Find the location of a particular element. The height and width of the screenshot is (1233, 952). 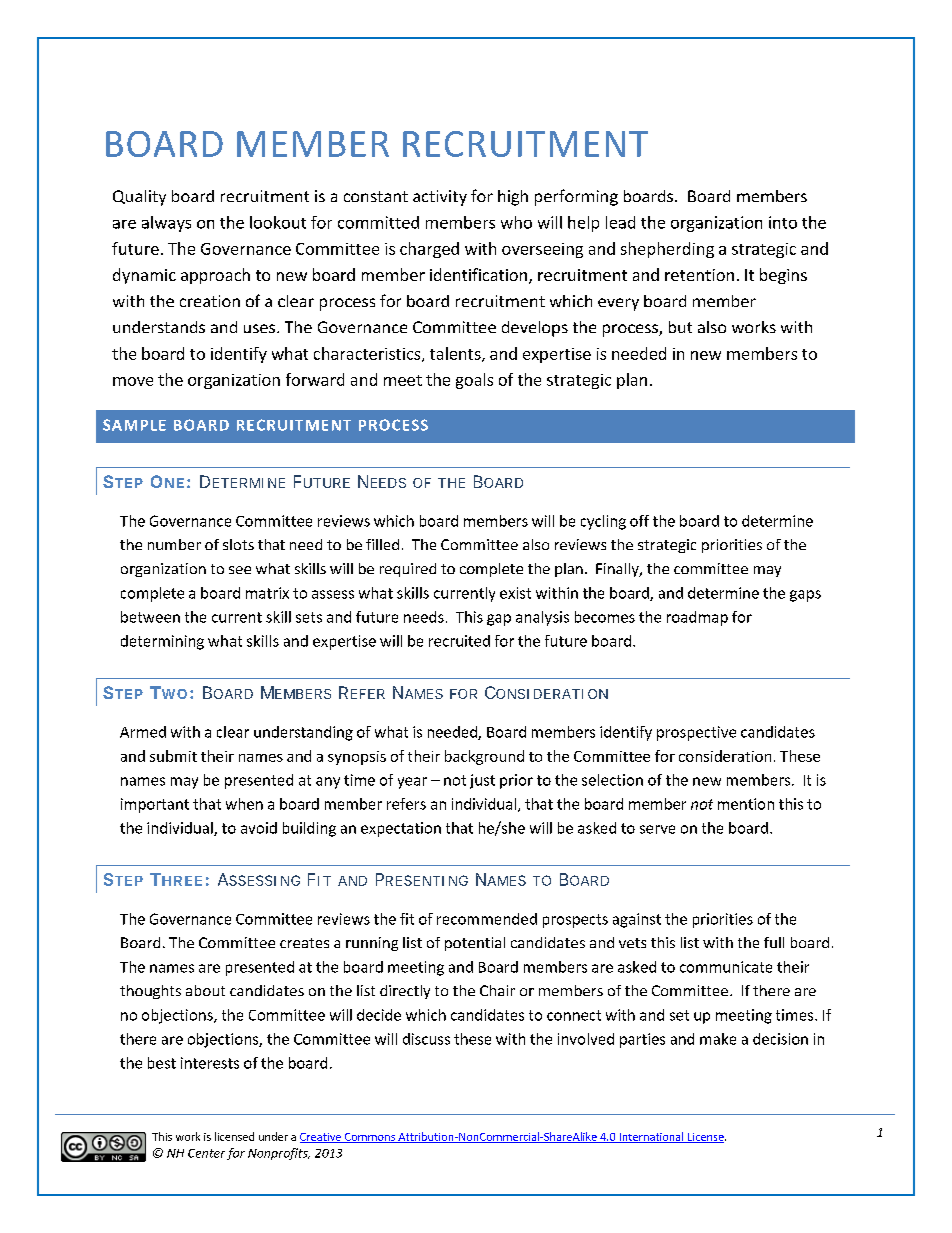

recruited is located at coordinates (459, 641).
